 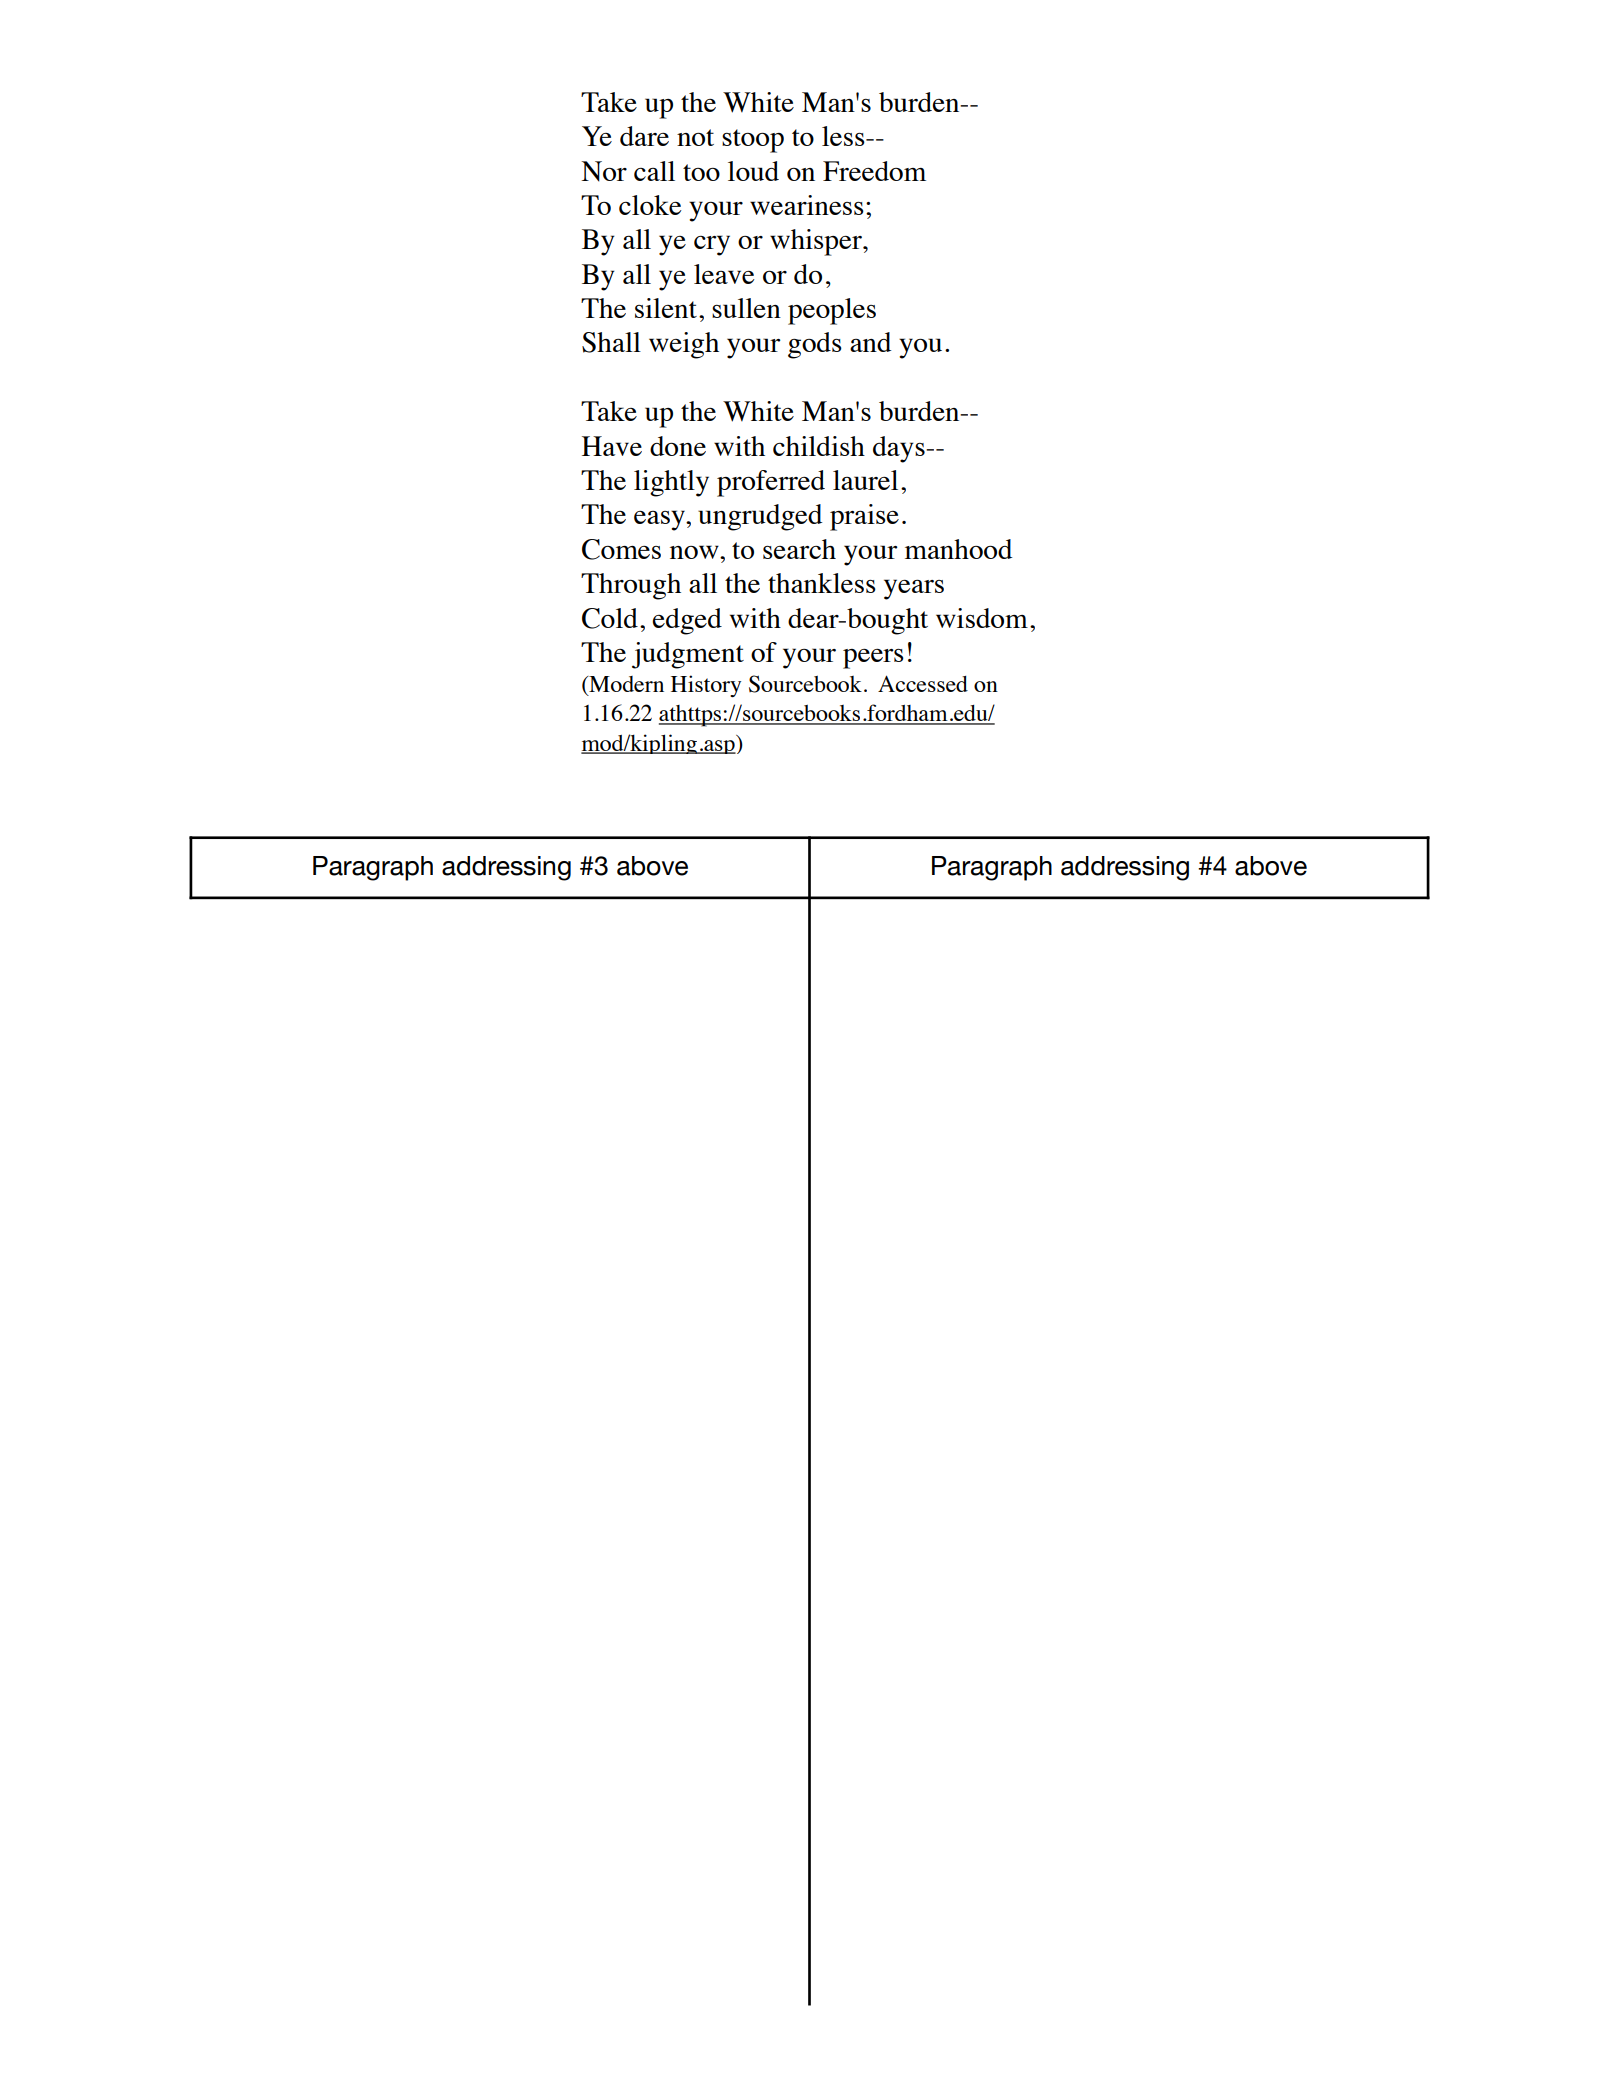 What do you see at coordinates (923, 683) in the page?
I see `Accessed` at bounding box center [923, 683].
